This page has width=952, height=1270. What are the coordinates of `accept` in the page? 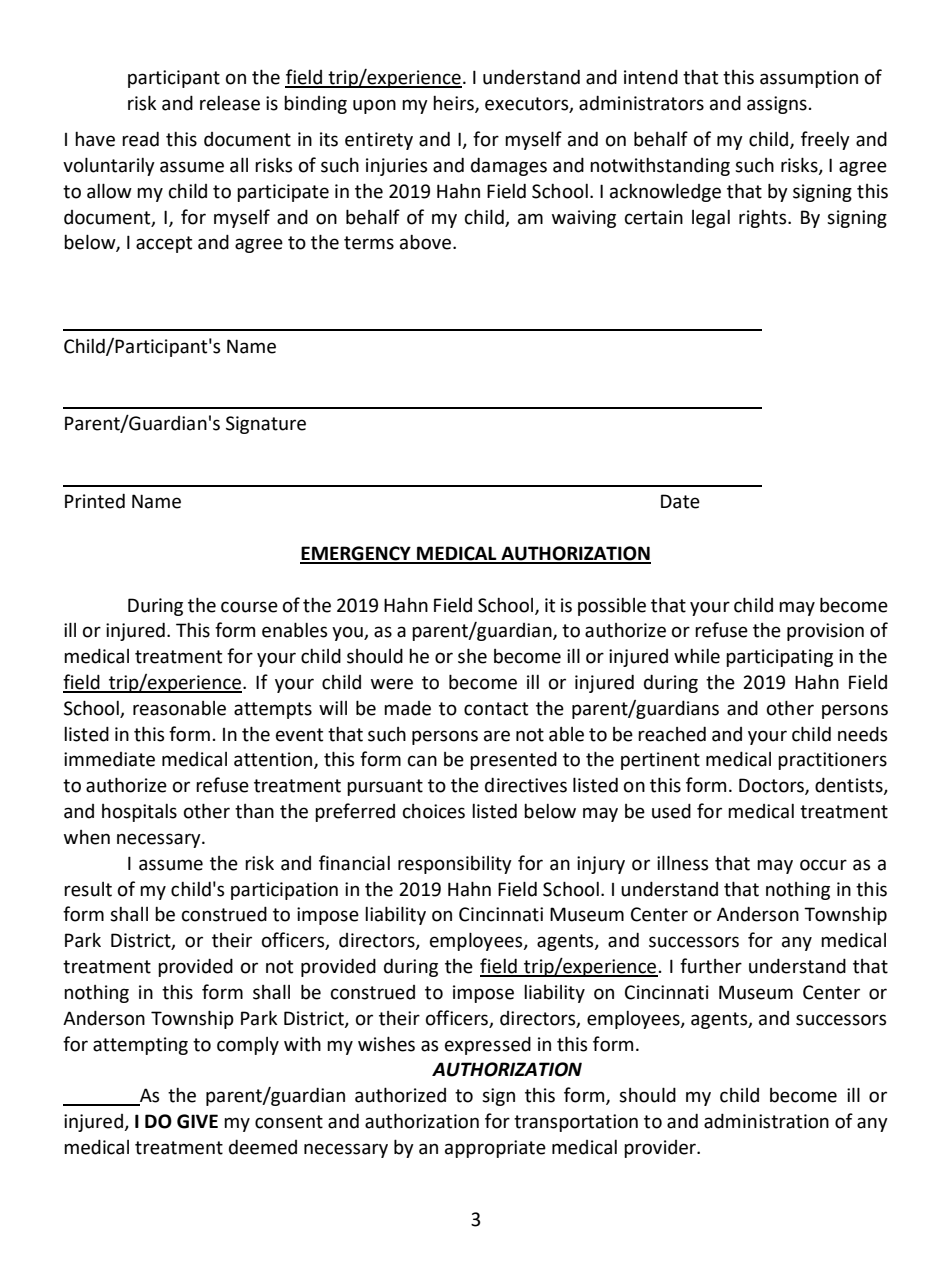 It's located at (164, 244).
